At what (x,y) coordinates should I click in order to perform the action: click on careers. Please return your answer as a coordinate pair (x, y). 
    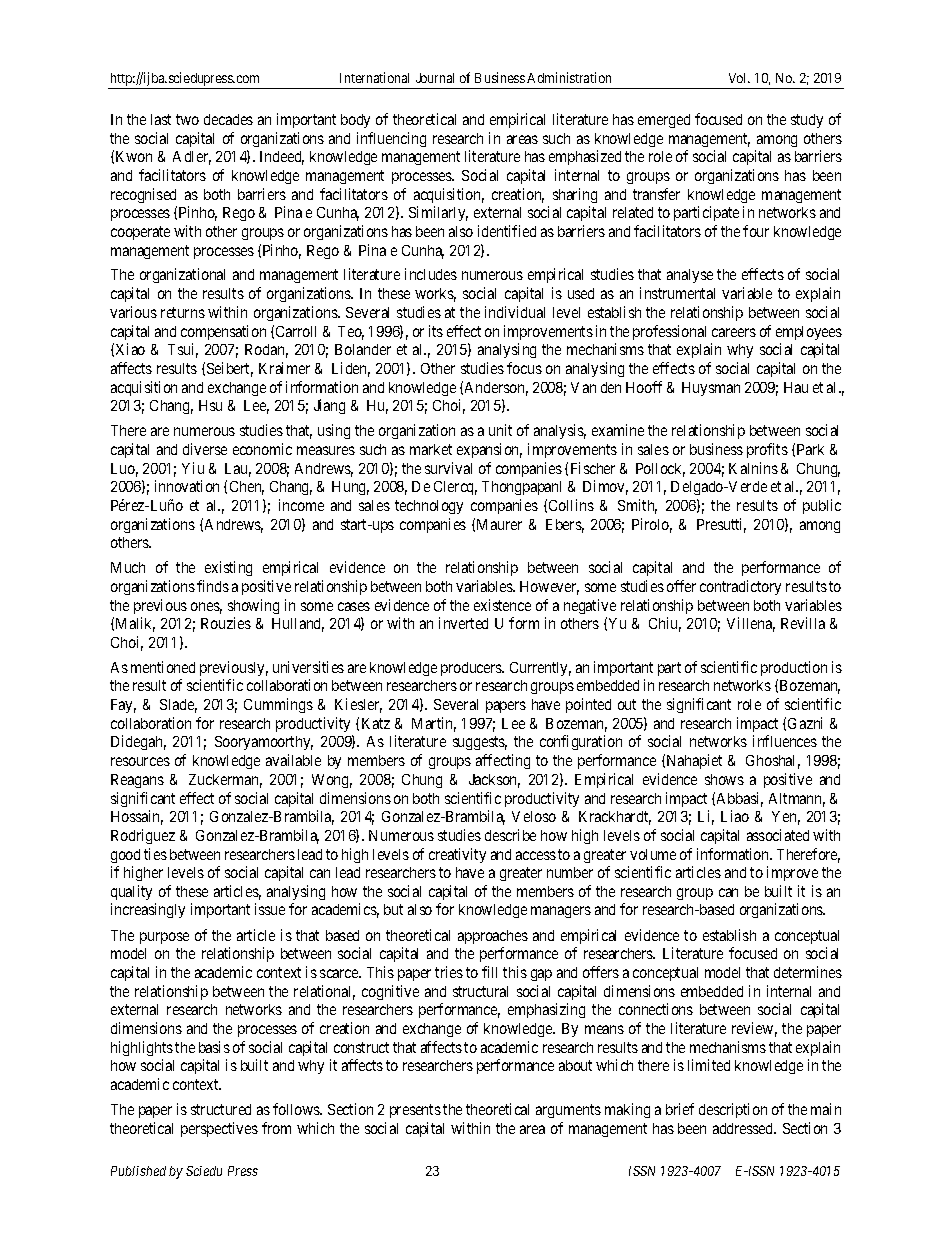
    Looking at the image, I should click on (734, 332).
